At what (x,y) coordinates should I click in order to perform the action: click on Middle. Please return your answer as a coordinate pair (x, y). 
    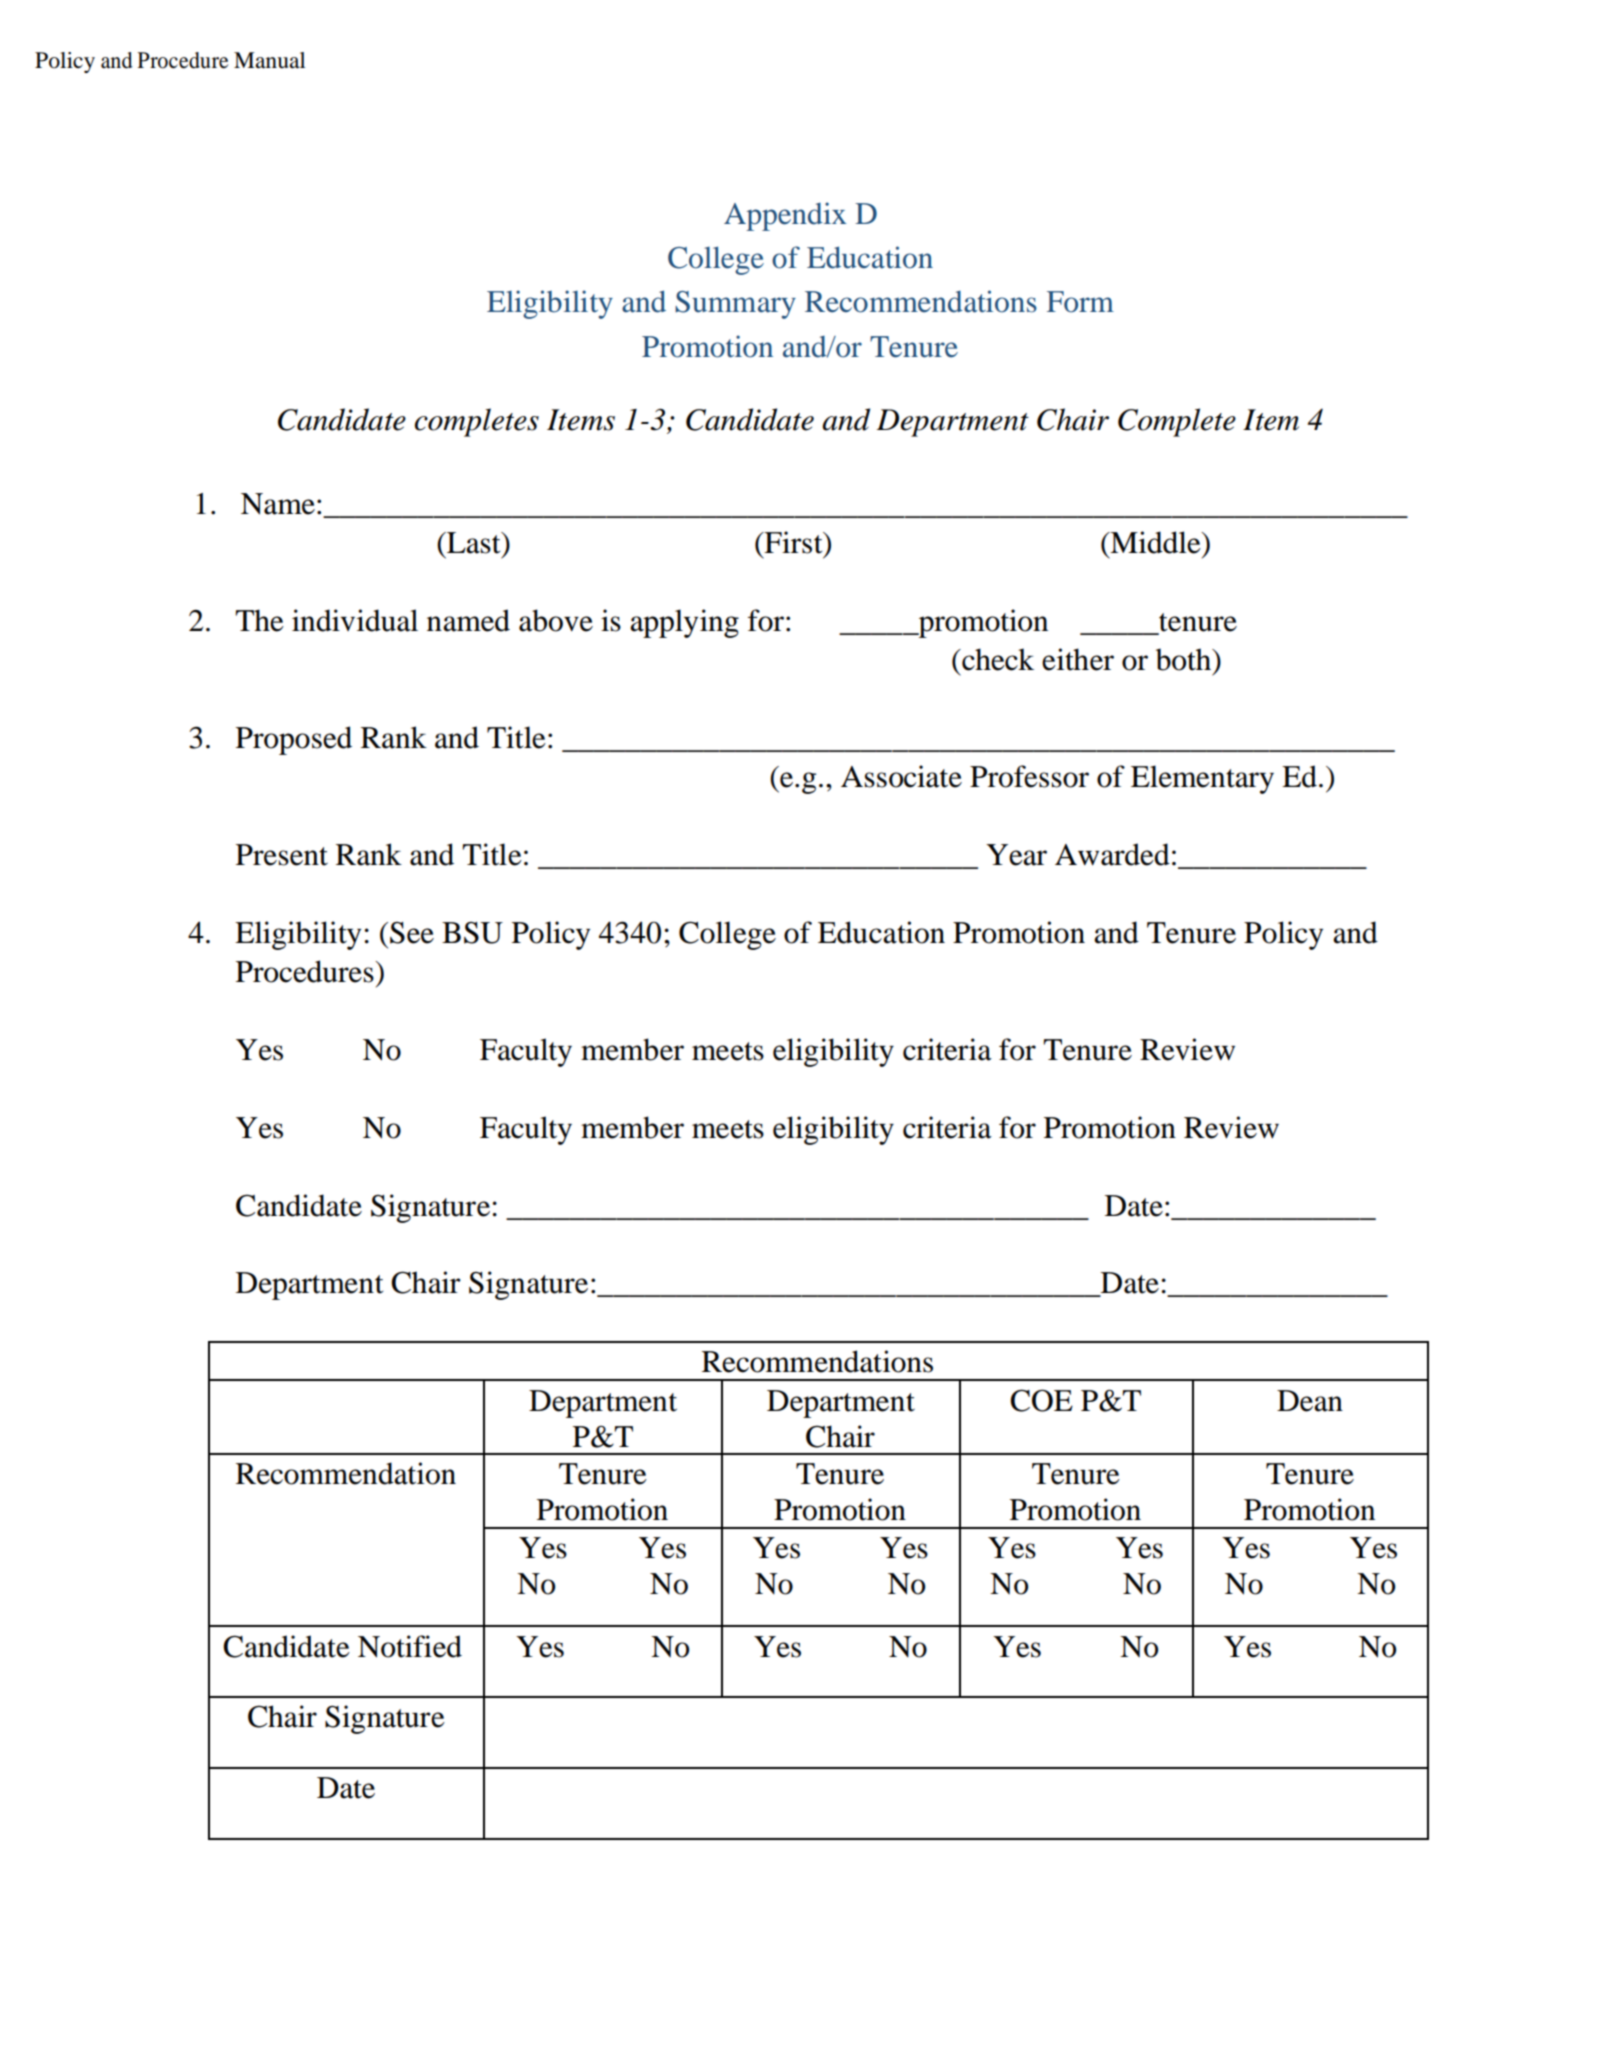
    Looking at the image, I should click on (1155, 542).
